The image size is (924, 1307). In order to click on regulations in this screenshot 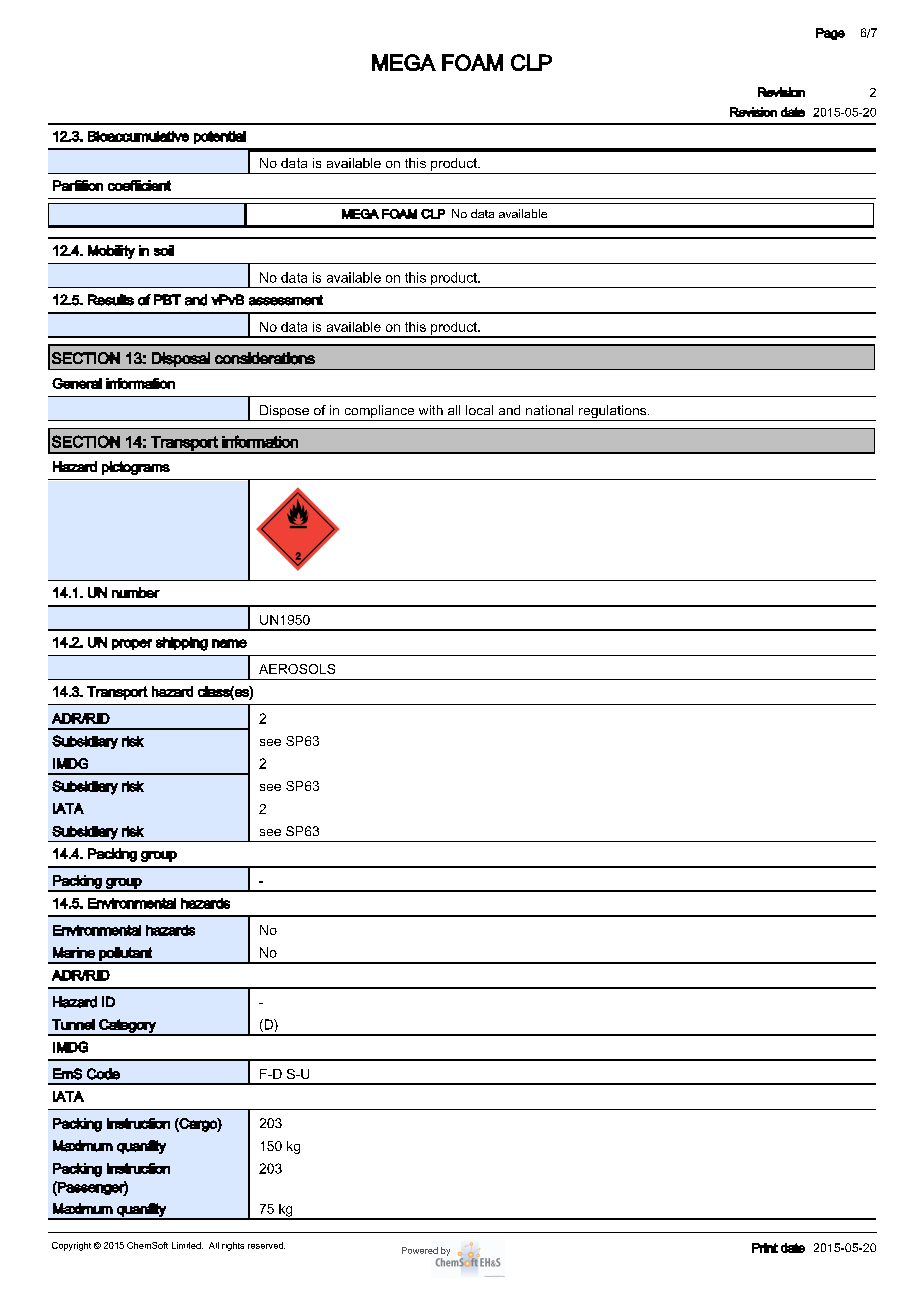, I will do `click(613, 413)`.
